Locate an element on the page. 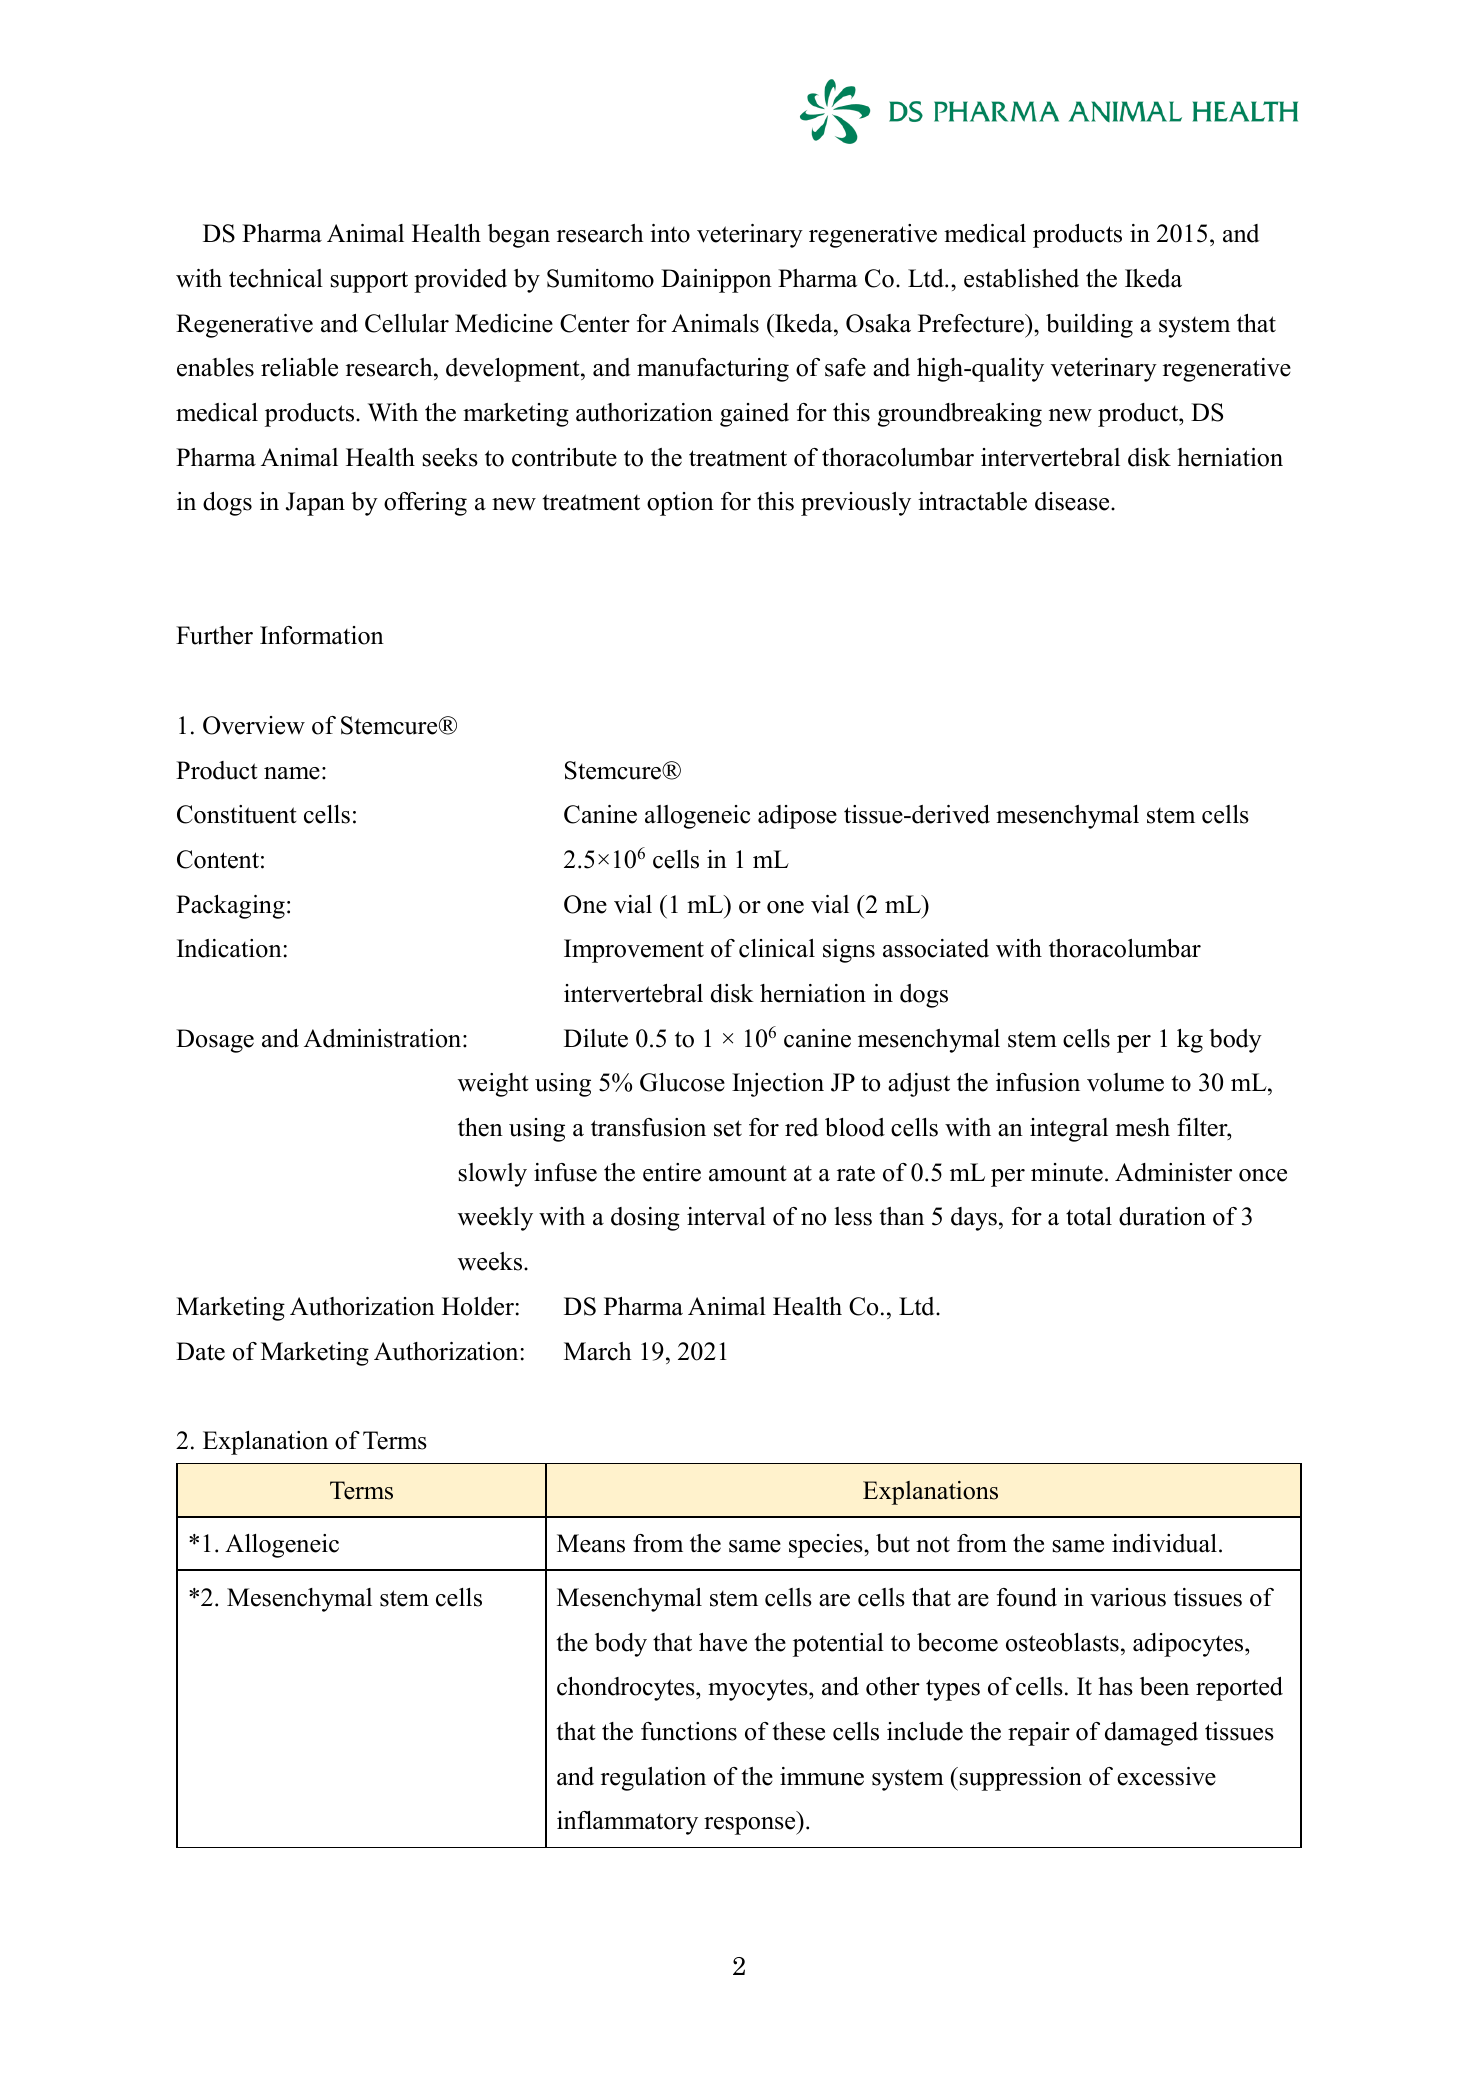 The image size is (1478, 2090). response is located at coordinates (751, 1826).
